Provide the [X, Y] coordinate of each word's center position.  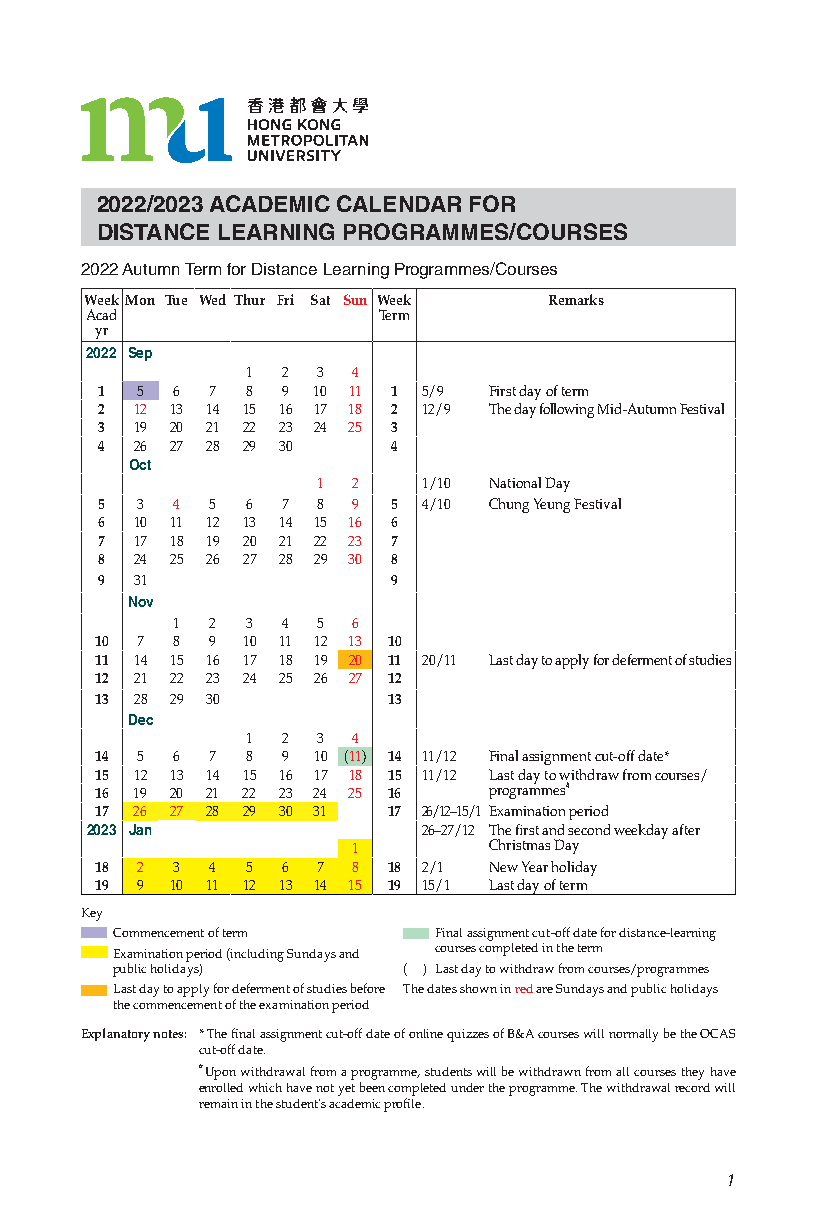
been [372, 1087]
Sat [320, 299]
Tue [176, 300]
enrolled [221, 1087]
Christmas [519, 844]
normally [633, 1035]
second [589, 829]
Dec [141, 719]
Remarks [576, 299]
